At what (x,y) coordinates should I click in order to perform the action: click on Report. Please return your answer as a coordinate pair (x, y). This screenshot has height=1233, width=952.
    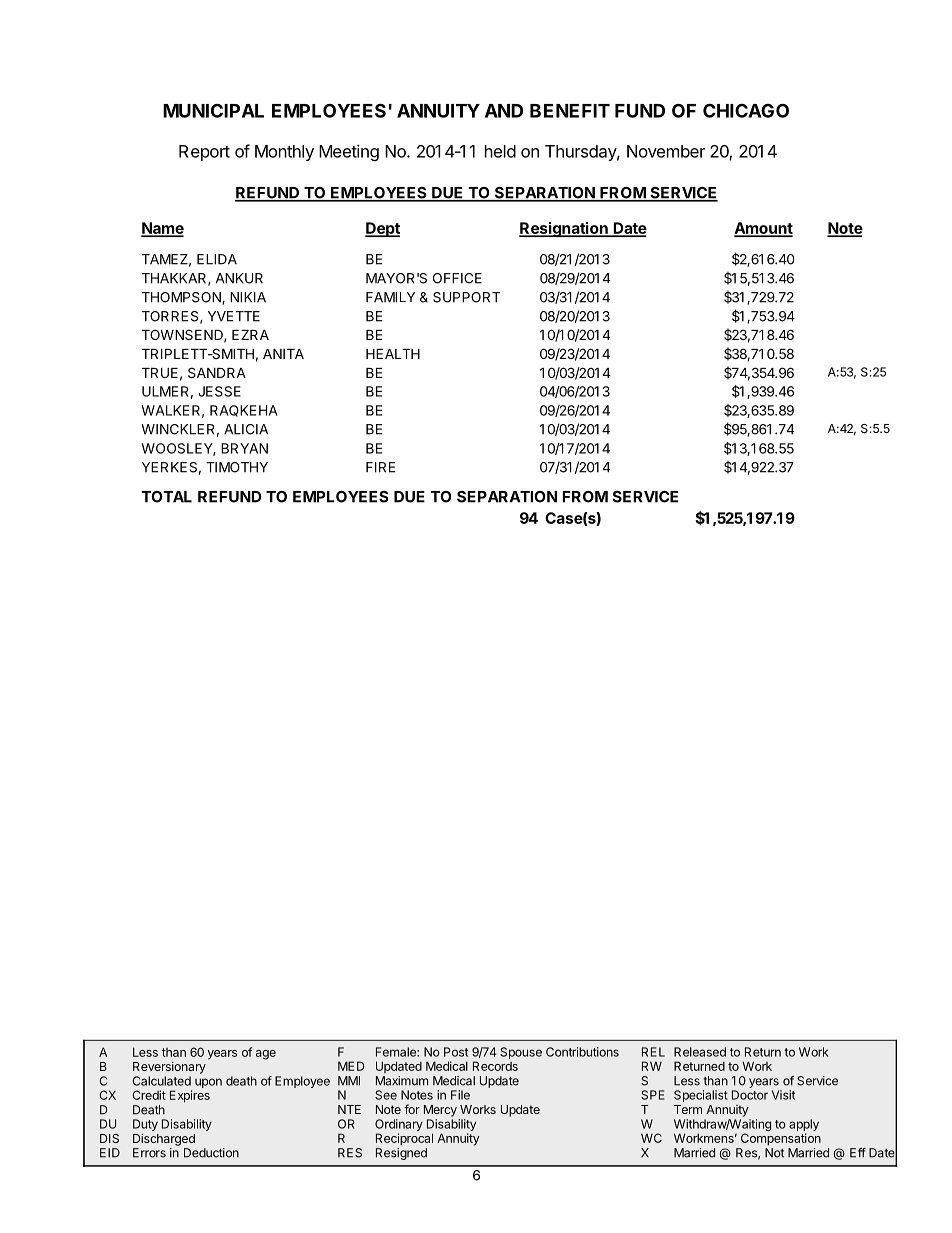
    Looking at the image, I should click on (204, 153).
